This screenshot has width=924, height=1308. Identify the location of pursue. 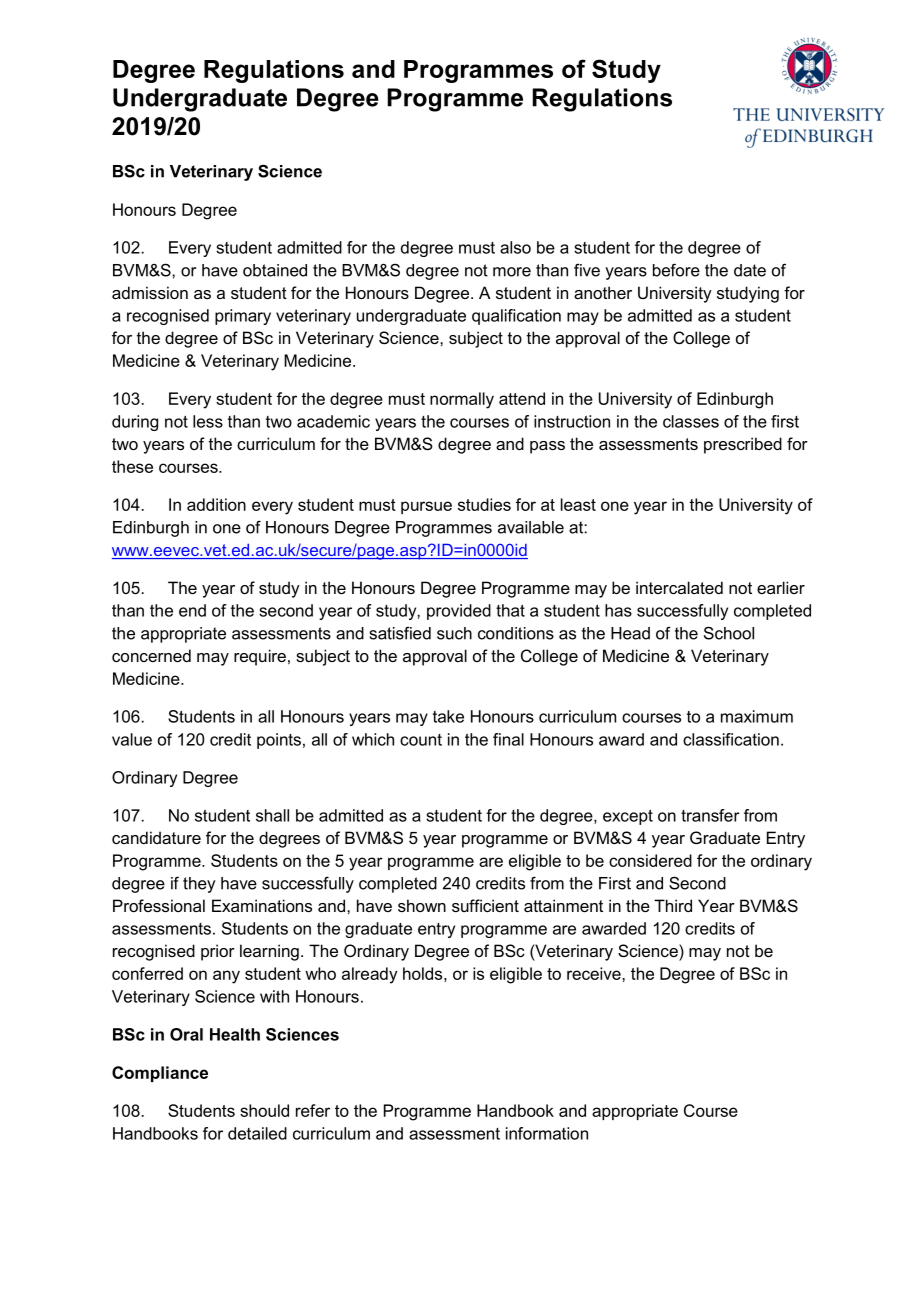
(426, 507).
